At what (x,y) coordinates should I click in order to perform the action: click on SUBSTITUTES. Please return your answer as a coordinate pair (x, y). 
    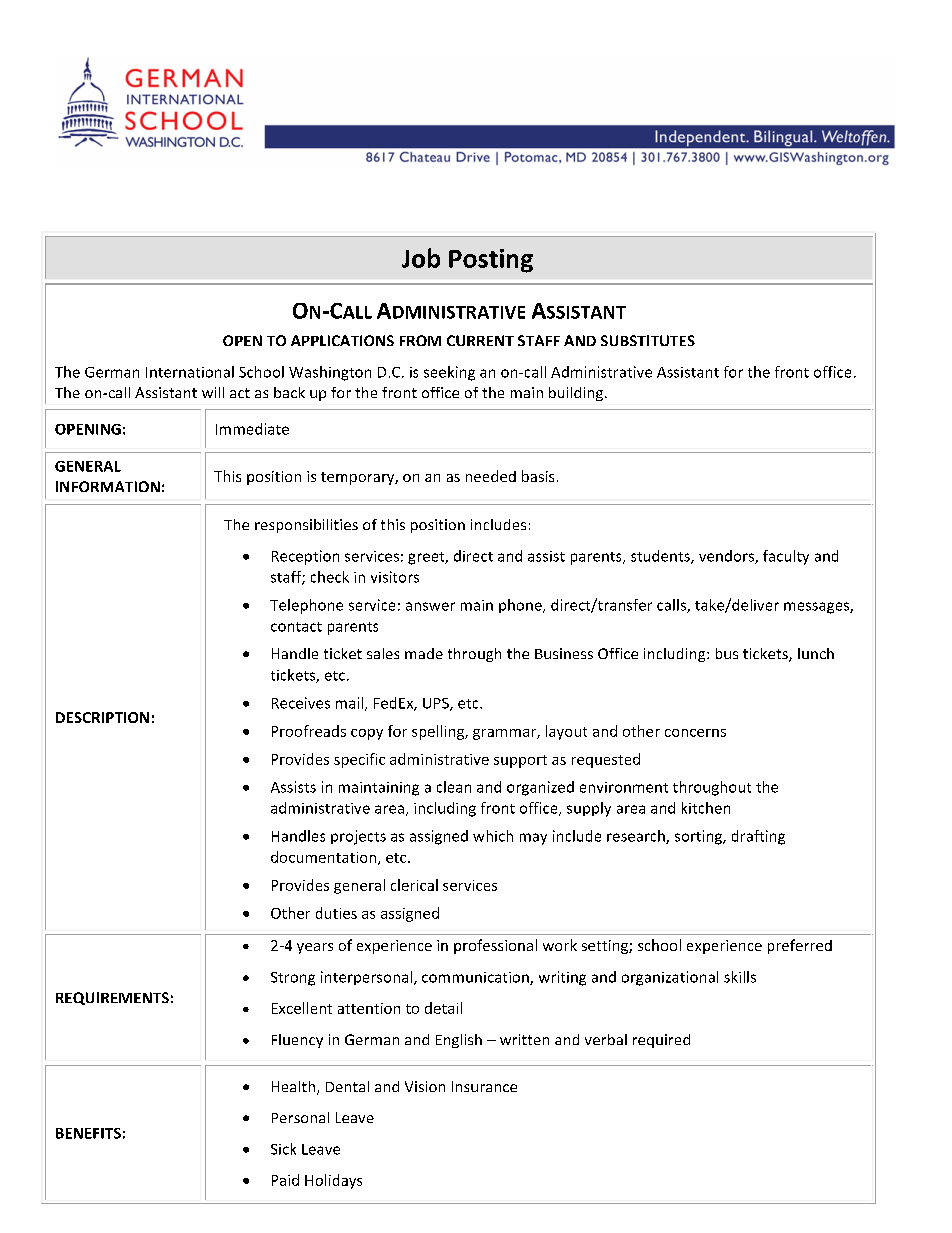
    Looking at the image, I should click on (648, 340).
